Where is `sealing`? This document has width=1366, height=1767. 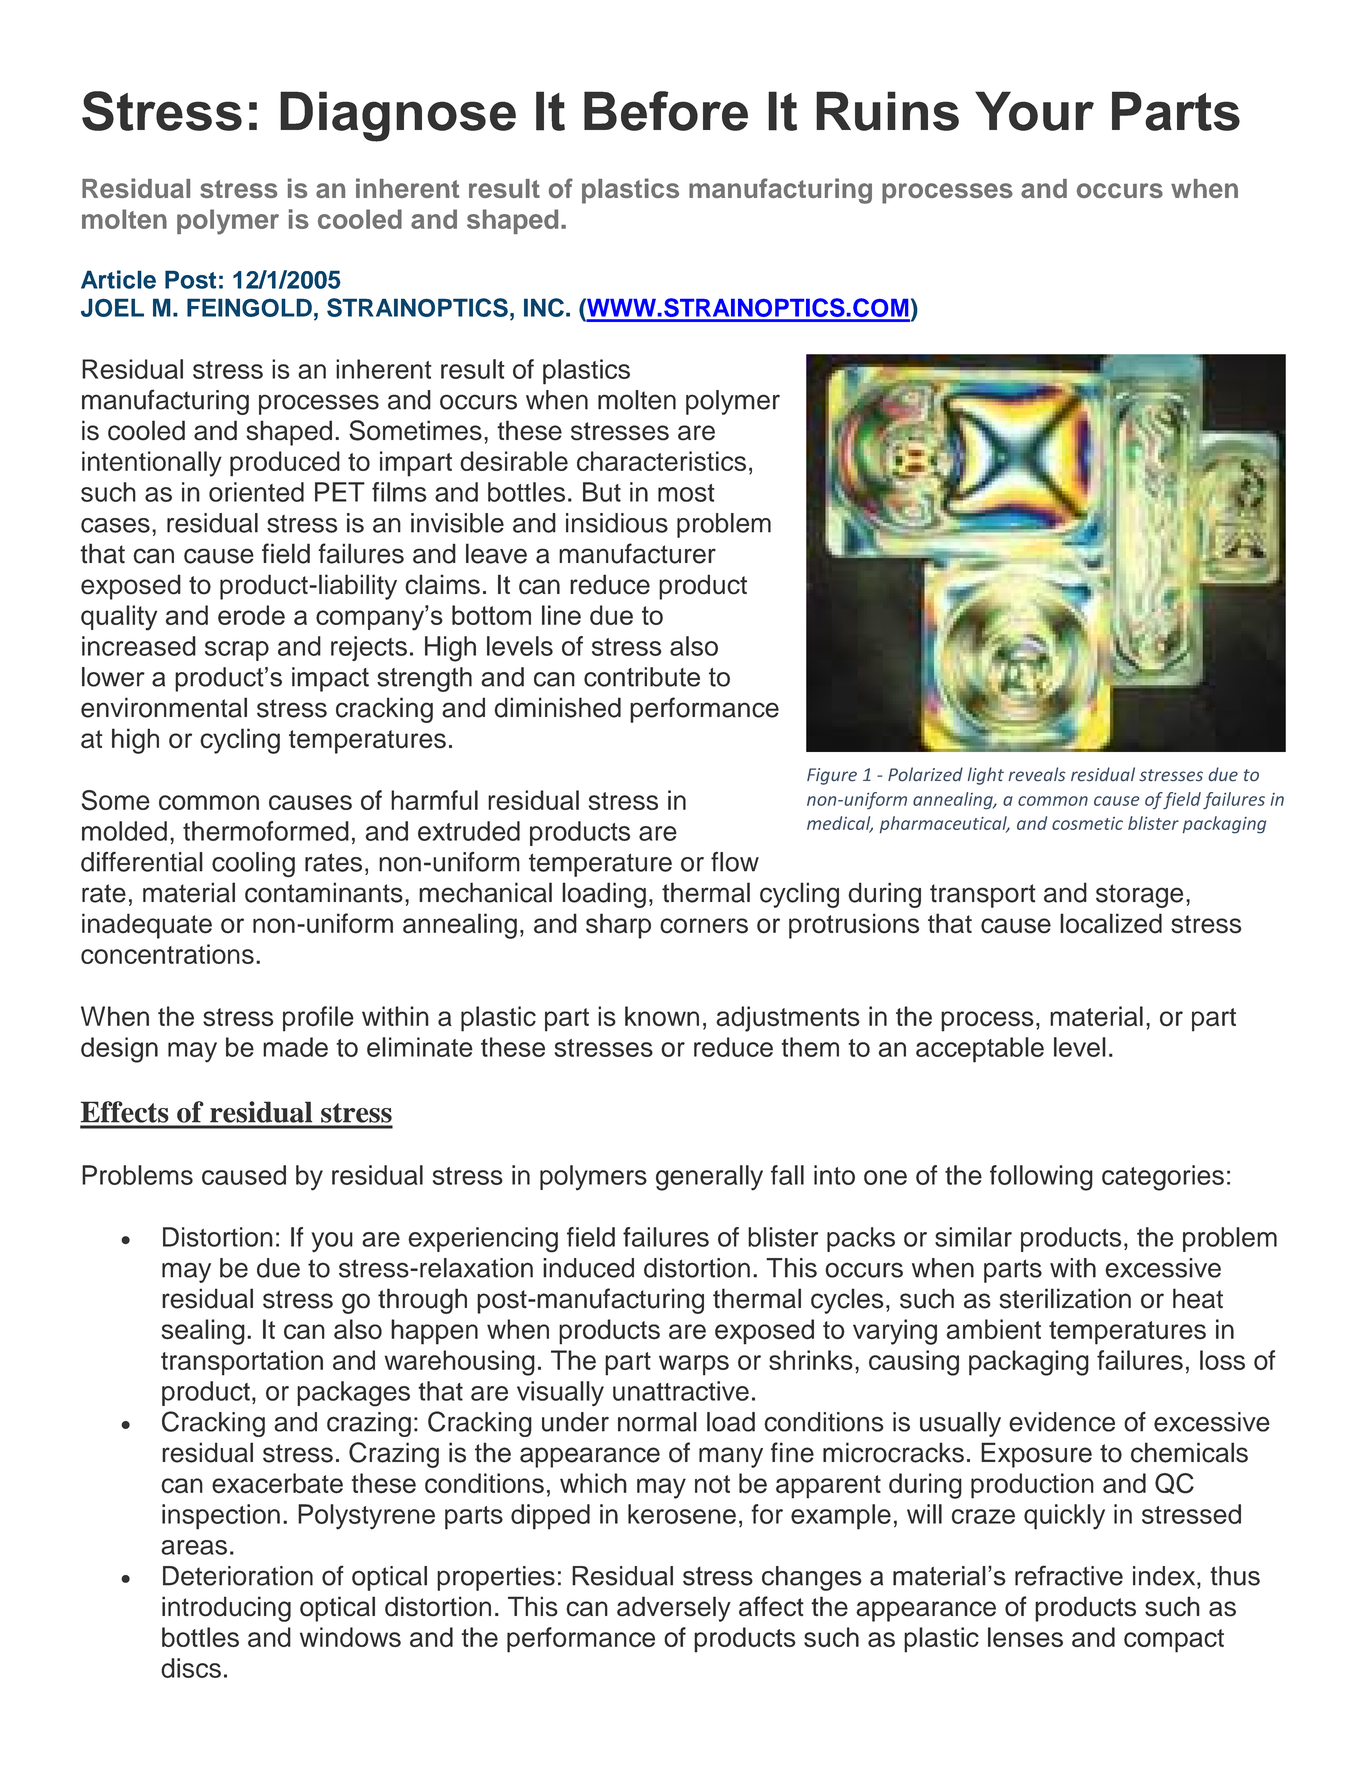 sealing is located at coordinates (203, 1332).
